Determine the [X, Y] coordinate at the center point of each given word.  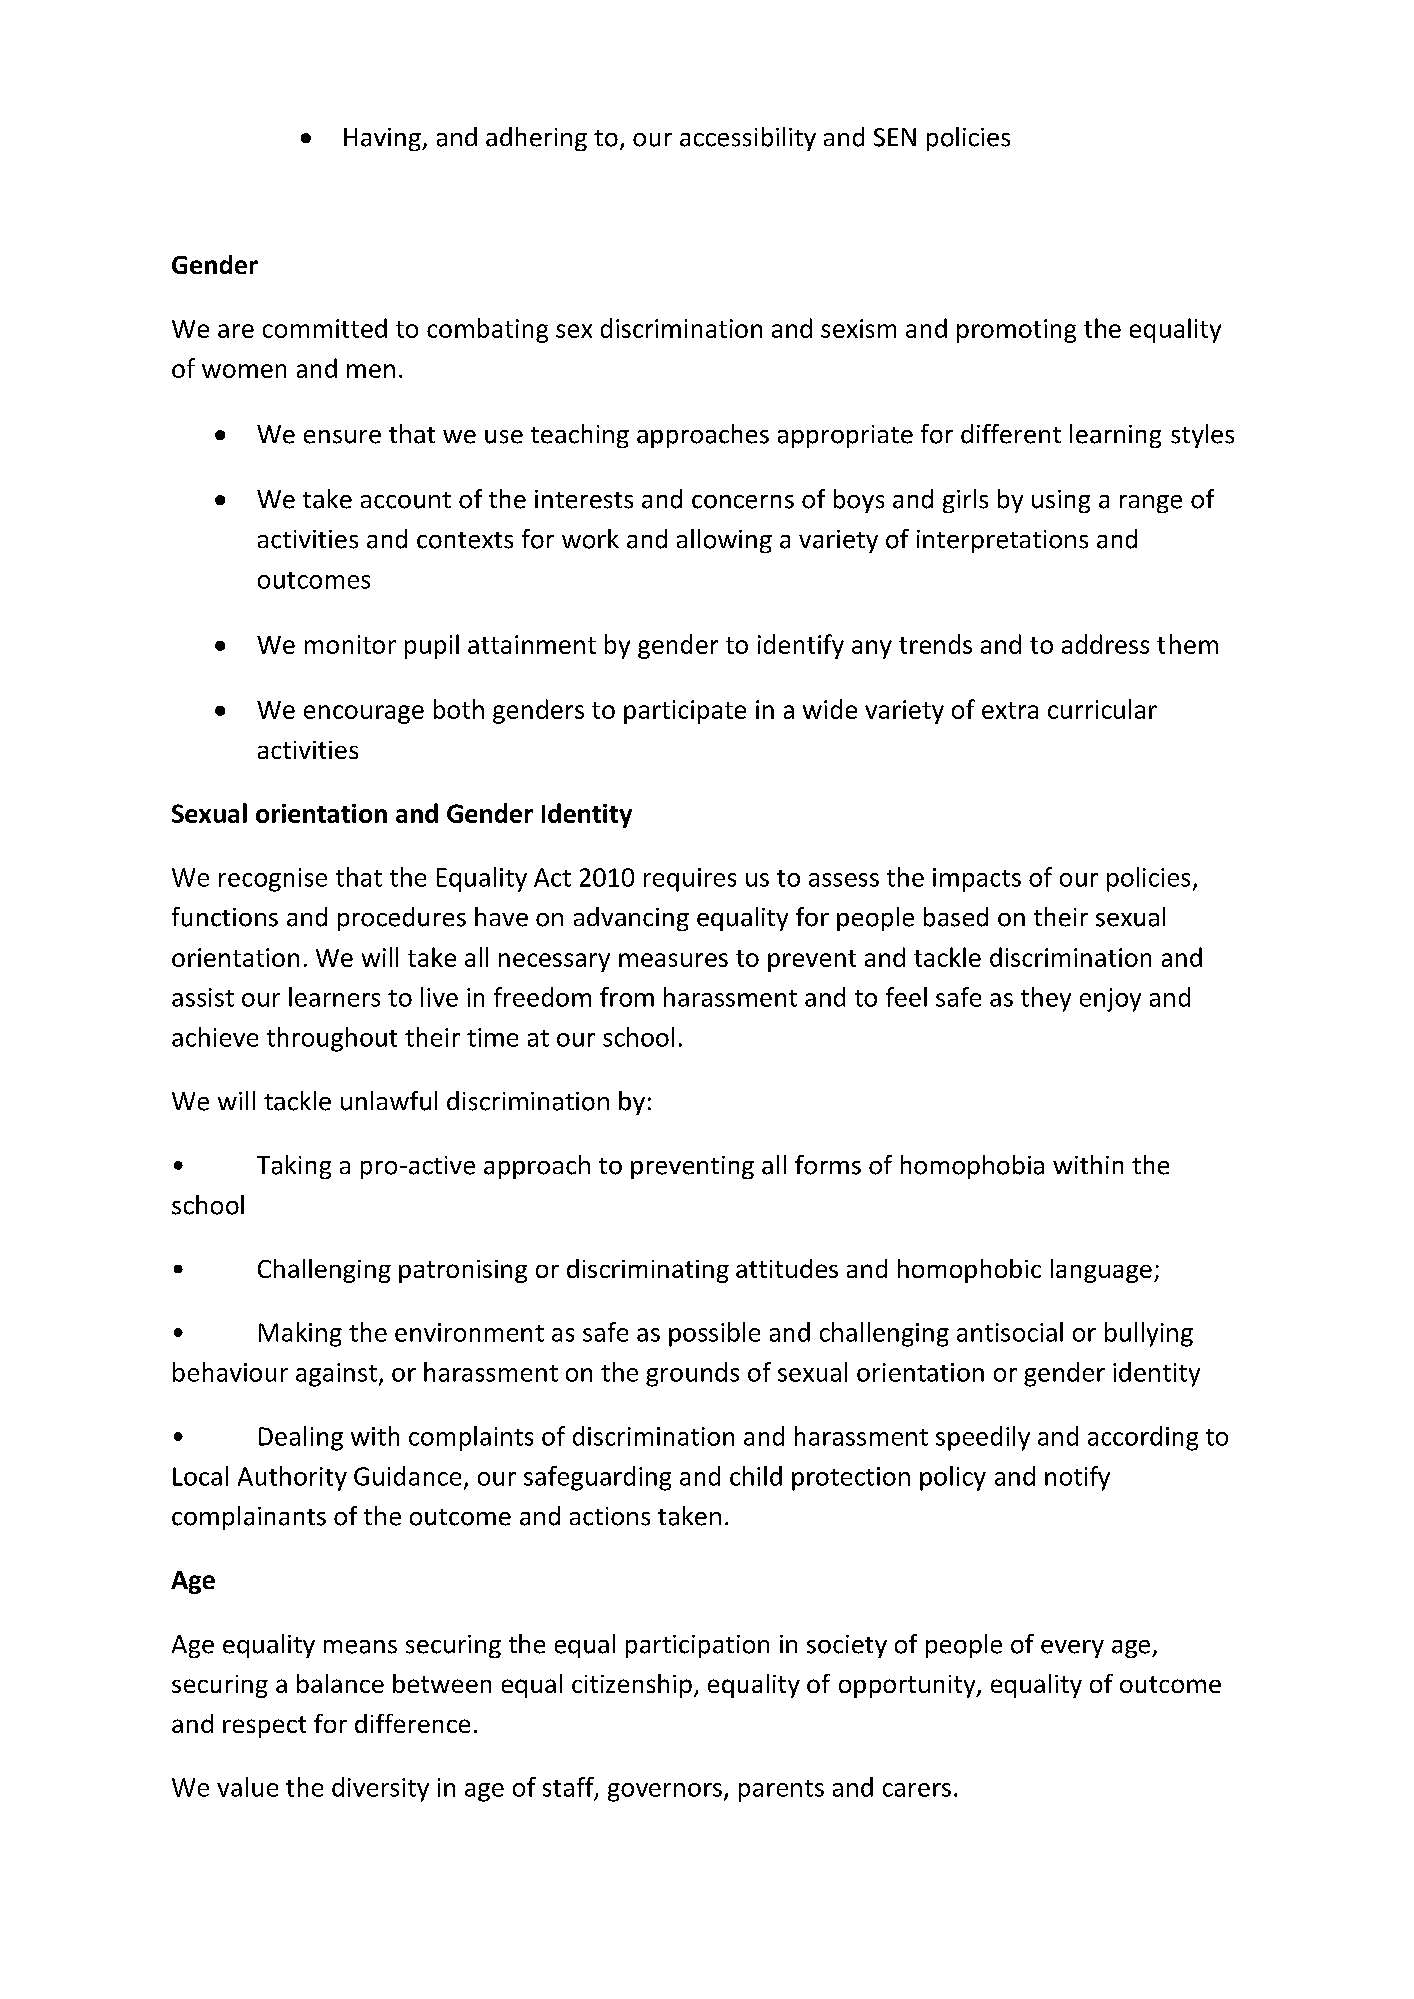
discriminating [648, 1271]
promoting [1016, 331]
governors [665, 1792]
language [1101, 1271]
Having [383, 139]
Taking [294, 1167]
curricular [1102, 709]
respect [264, 1727]
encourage [364, 714]
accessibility [748, 139]
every [1072, 1649]
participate [685, 712]
